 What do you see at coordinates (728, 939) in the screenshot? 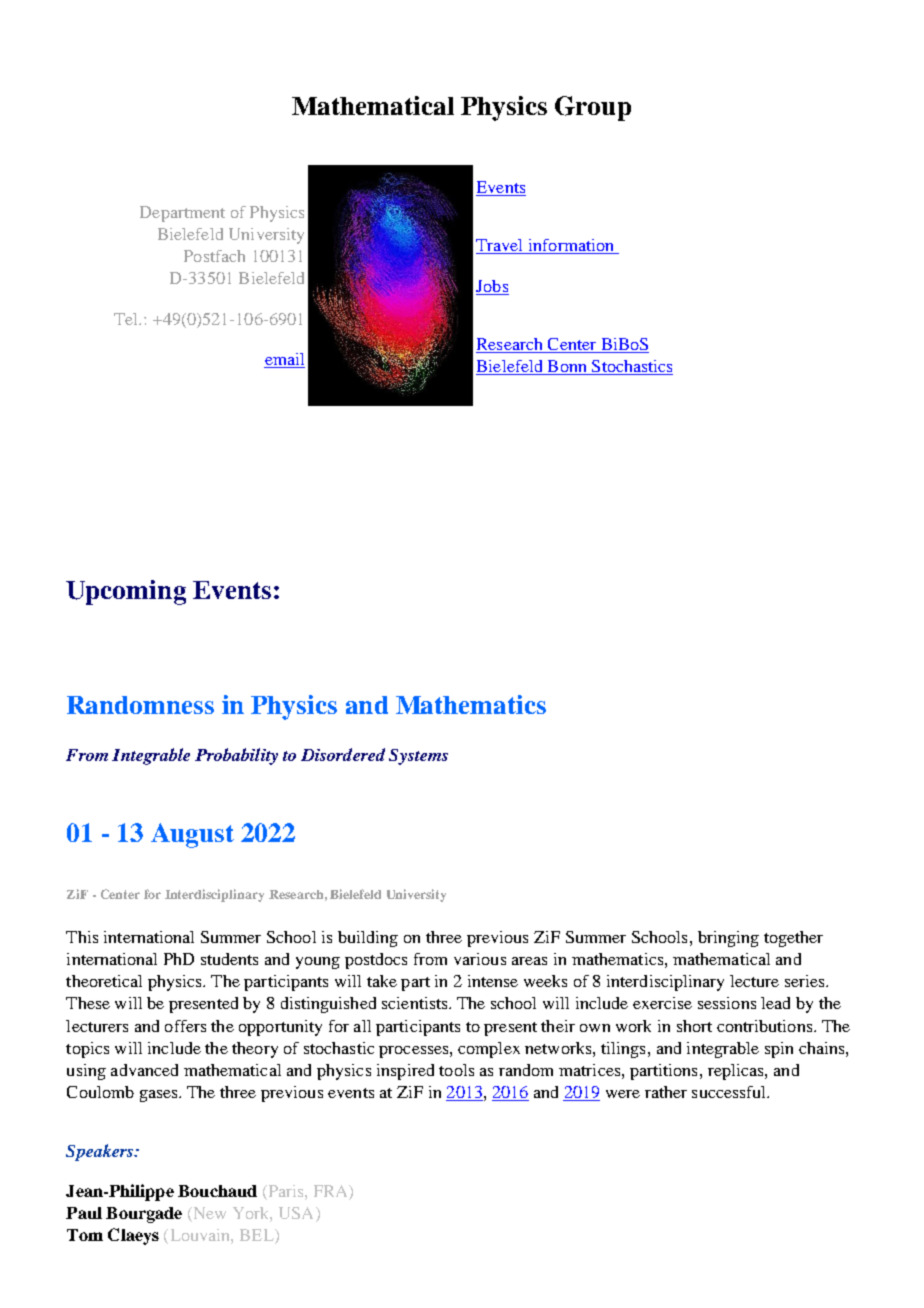
I see `bringing` at bounding box center [728, 939].
